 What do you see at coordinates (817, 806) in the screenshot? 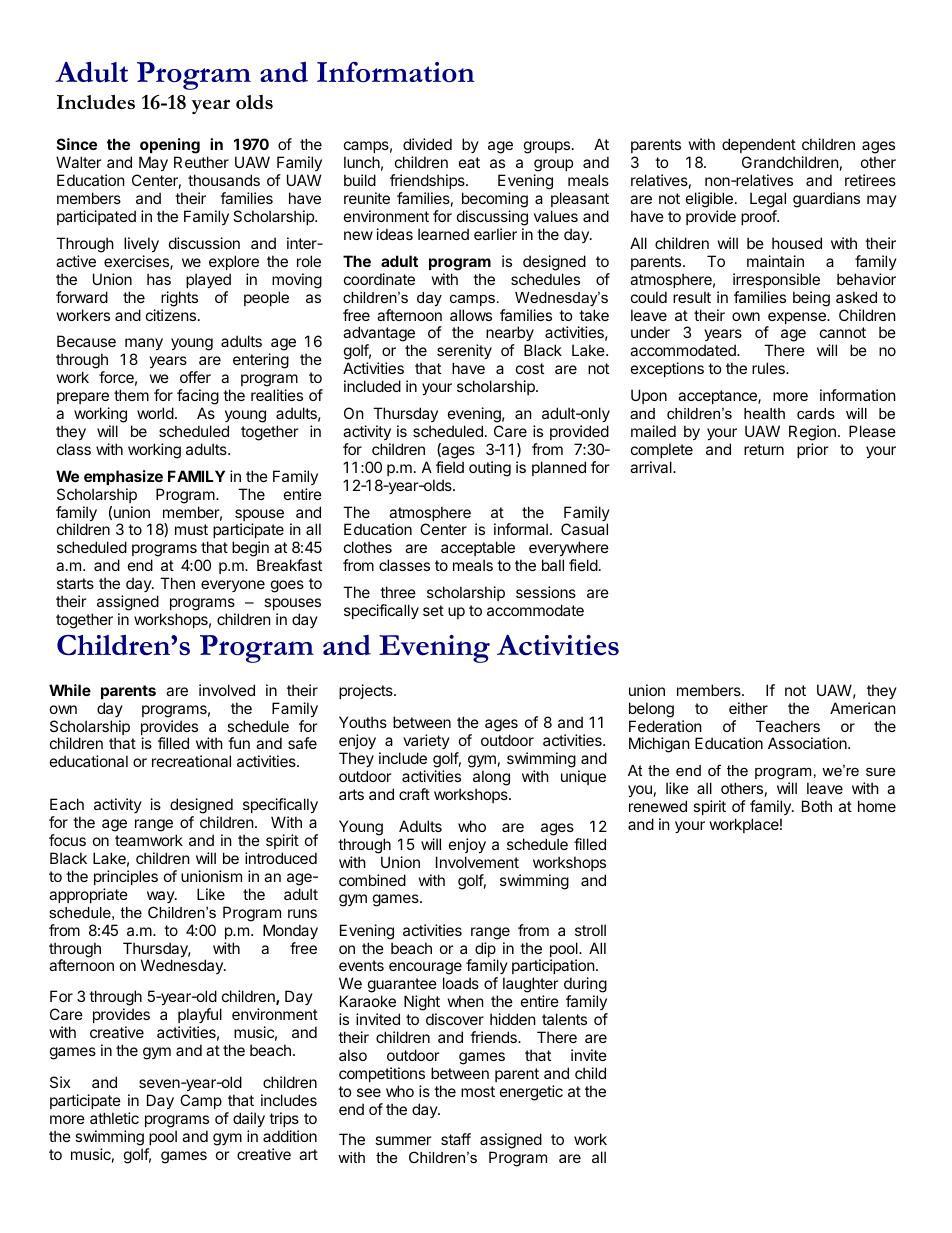
I see `Both` at bounding box center [817, 806].
